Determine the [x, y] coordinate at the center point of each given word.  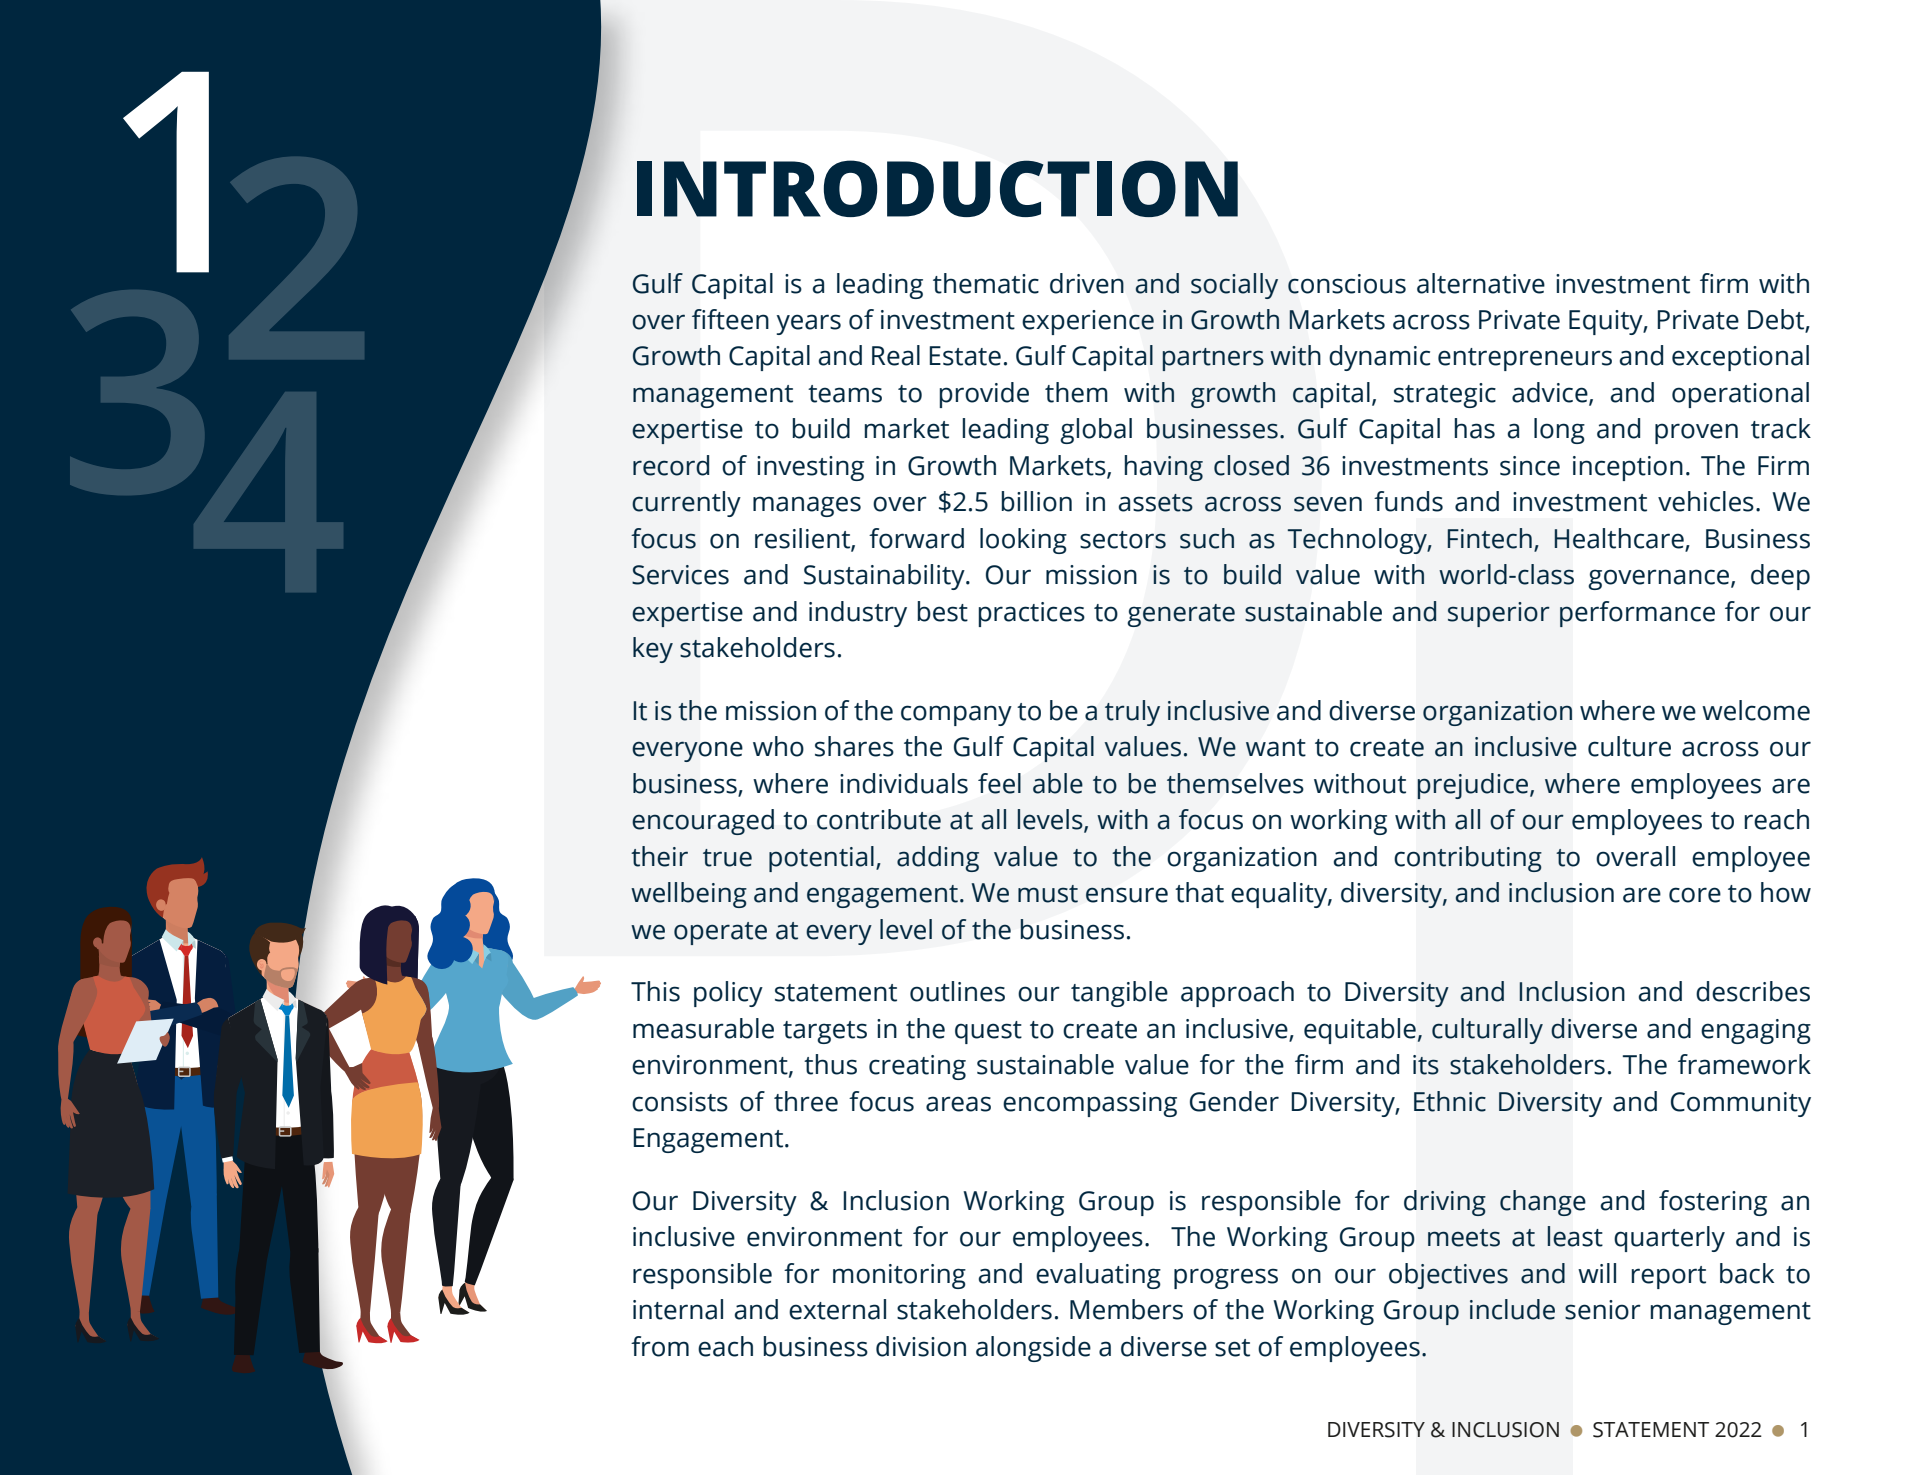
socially [1234, 286]
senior [1603, 1310]
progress [1226, 1278]
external [837, 1309]
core [1695, 895]
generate [1181, 615]
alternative [1481, 283]
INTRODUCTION [937, 188]
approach [1237, 994]
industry [858, 614]
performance [1637, 614]
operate [720, 933]
